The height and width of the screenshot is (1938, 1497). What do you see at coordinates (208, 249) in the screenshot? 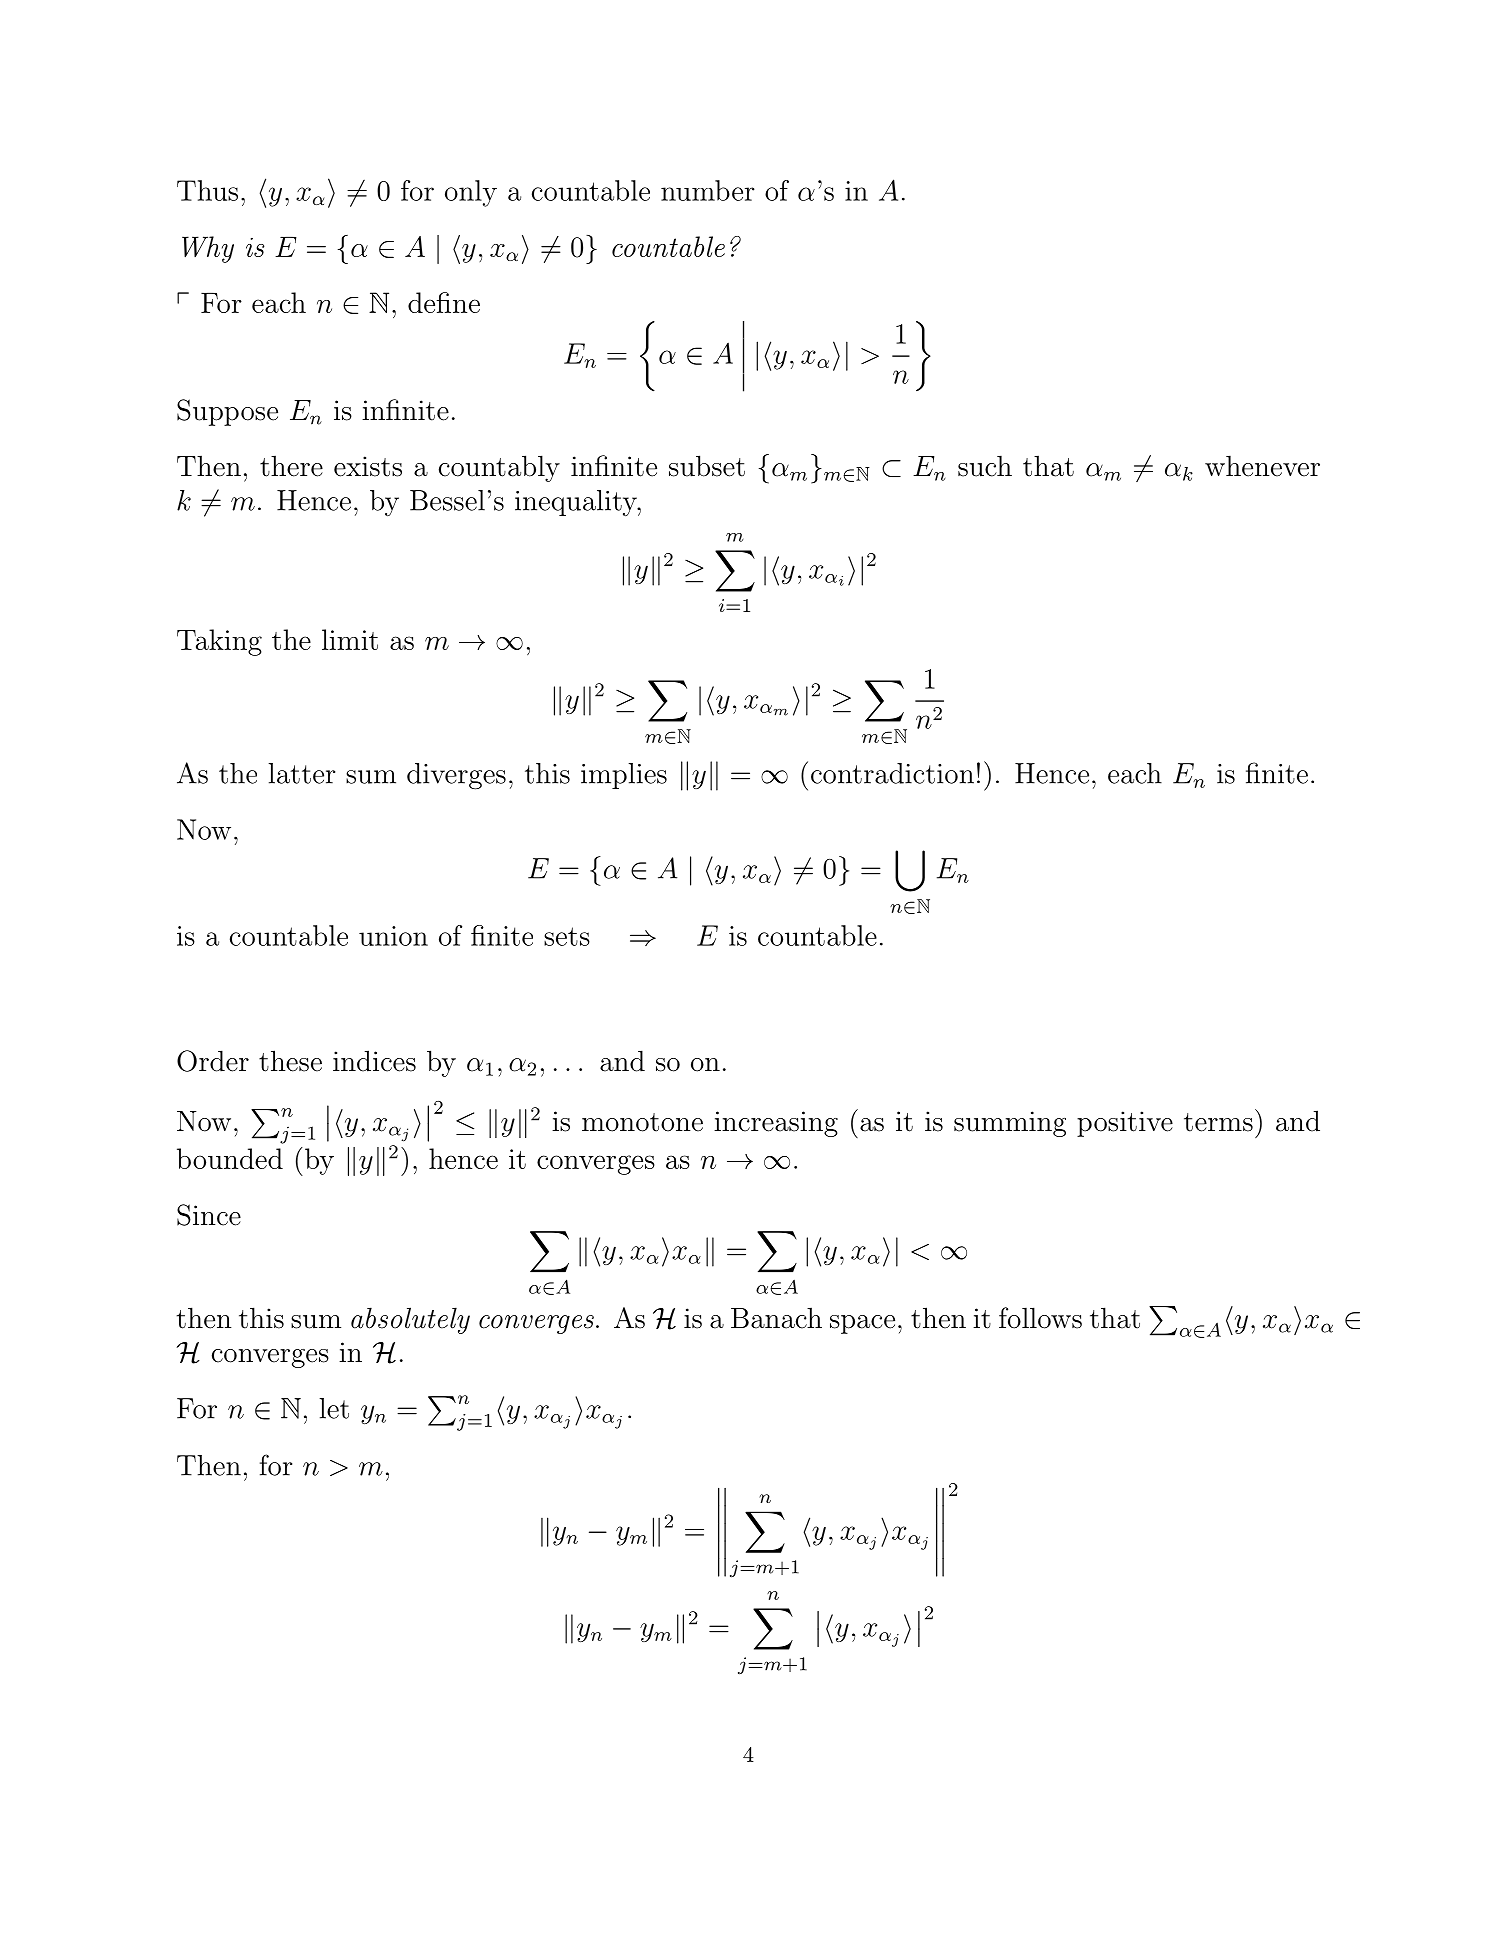
I see `Why` at bounding box center [208, 249].
